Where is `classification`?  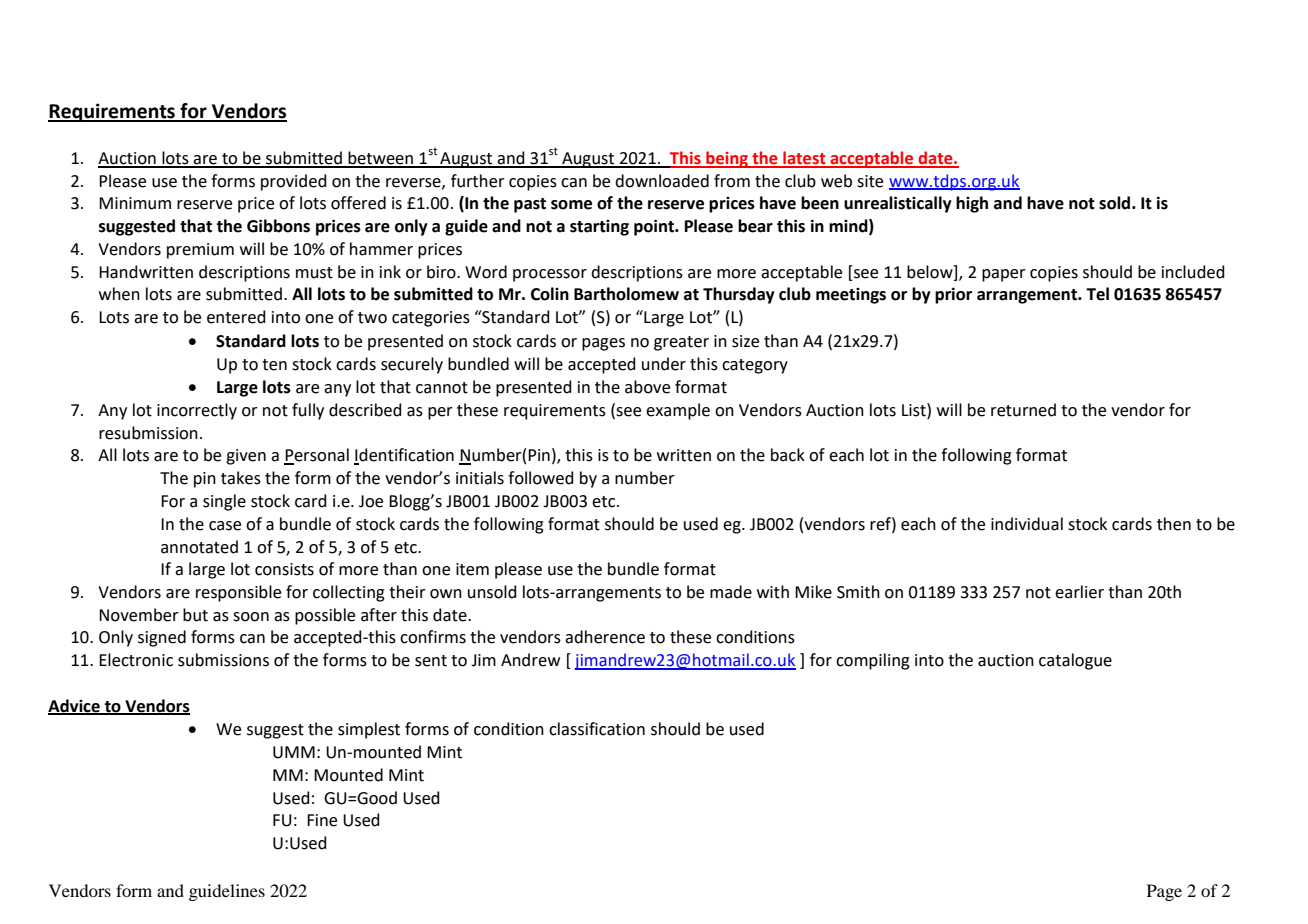 classification is located at coordinates (597, 729).
